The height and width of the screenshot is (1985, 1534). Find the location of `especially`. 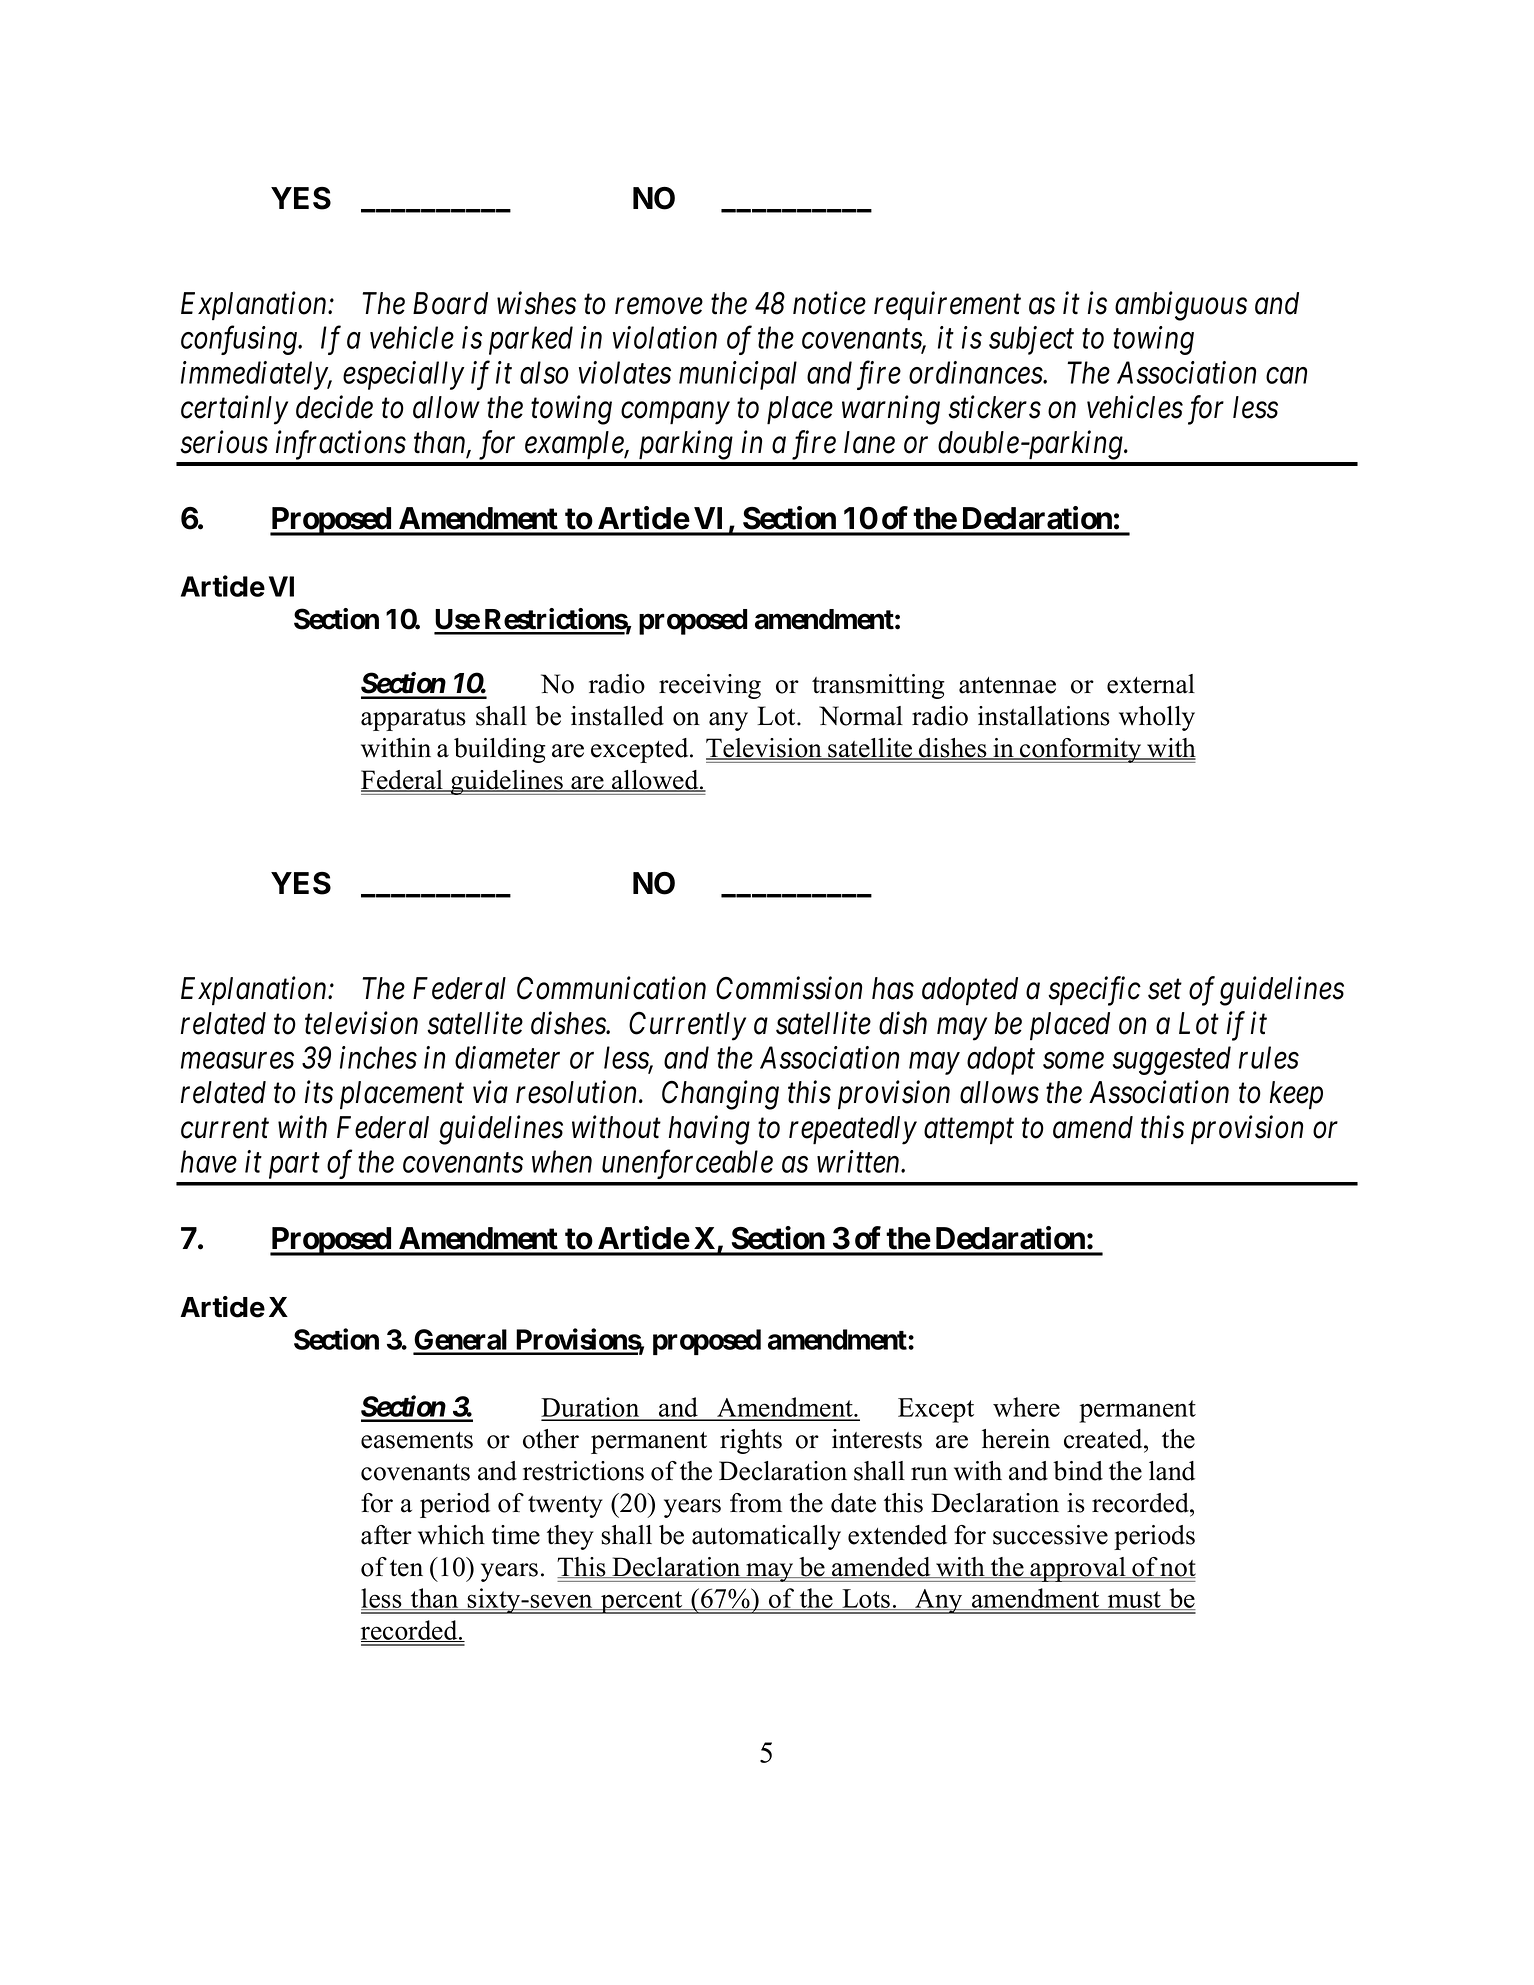

especially is located at coordinates (403, 375).
